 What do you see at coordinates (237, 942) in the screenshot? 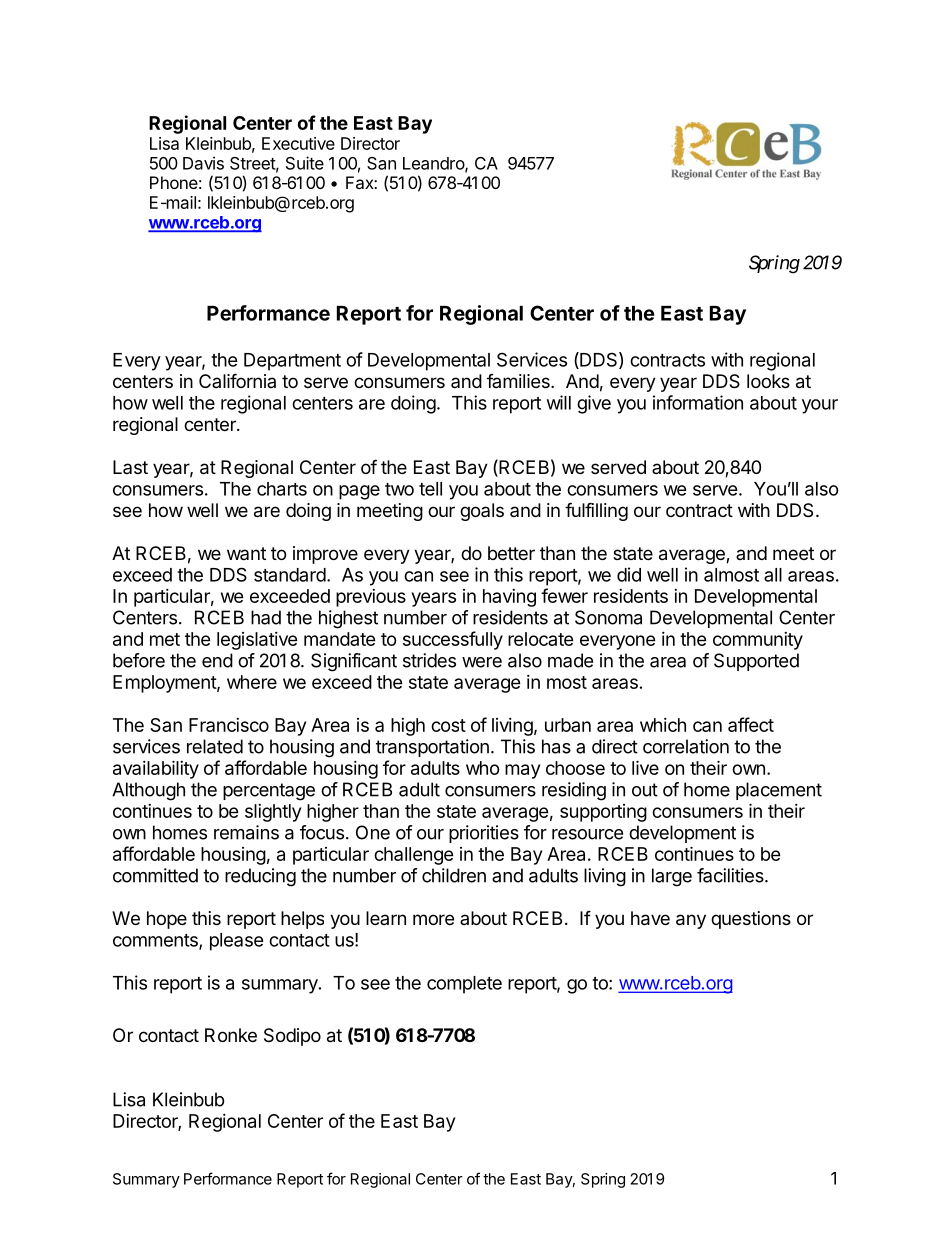
I see `please` at bounding box center [237, 942].
